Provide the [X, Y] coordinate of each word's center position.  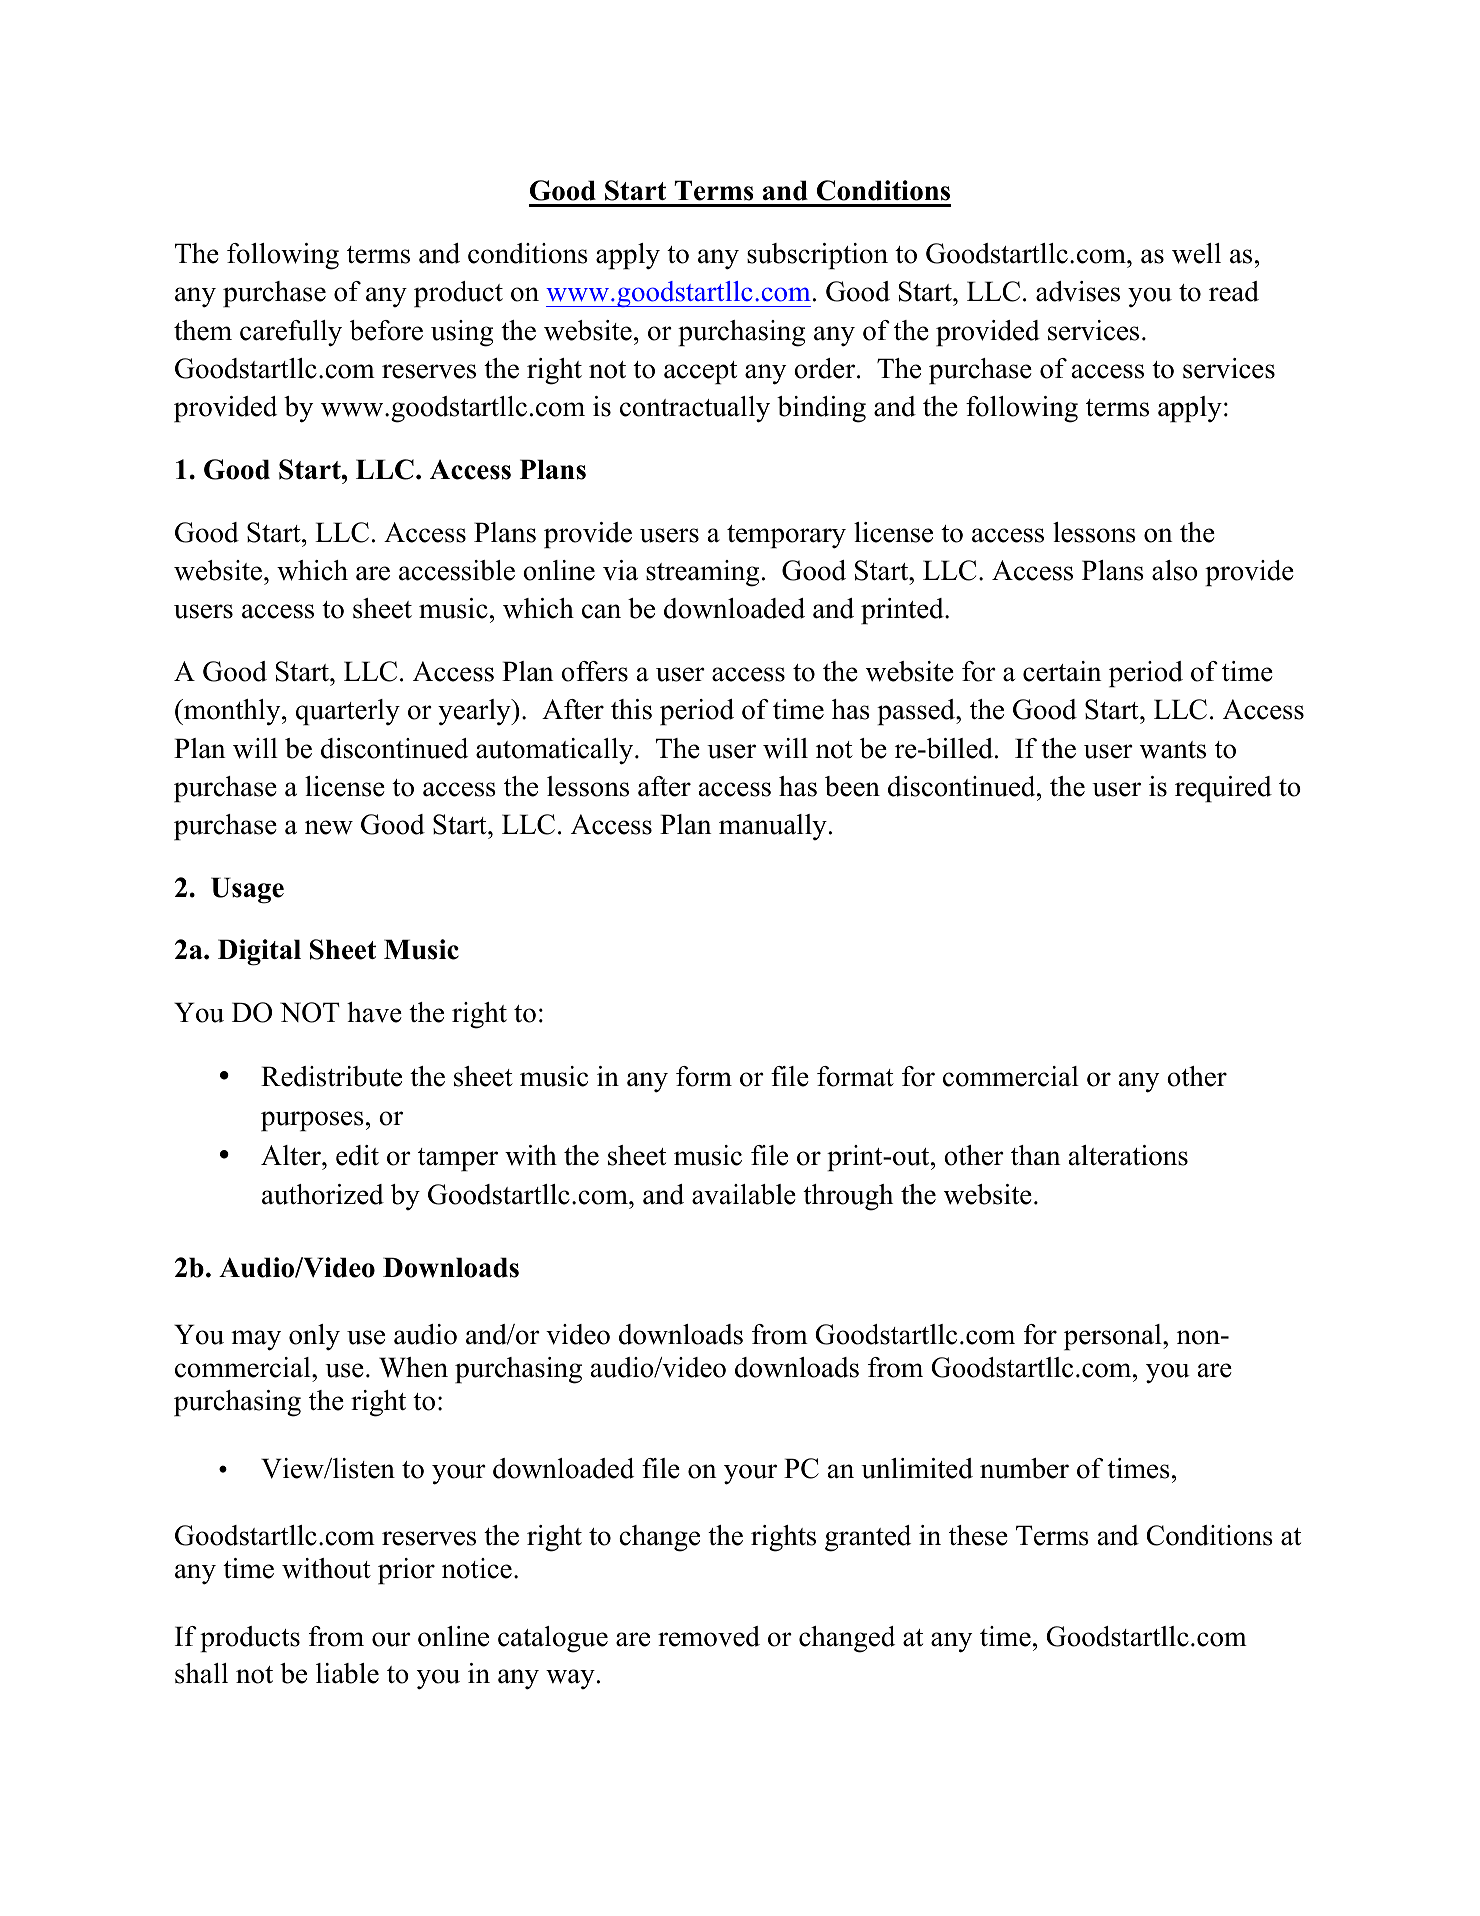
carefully [291, 333]
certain [1062, 671]
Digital [259, 952]
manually [773, 827]
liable [347, 1673]
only [314, 1337]
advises [1078, 291]
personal [1114, 1337]
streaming [702, 573]
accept [700, 373]
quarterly [348, 712]
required [1223, 789]
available [744, 1194]
